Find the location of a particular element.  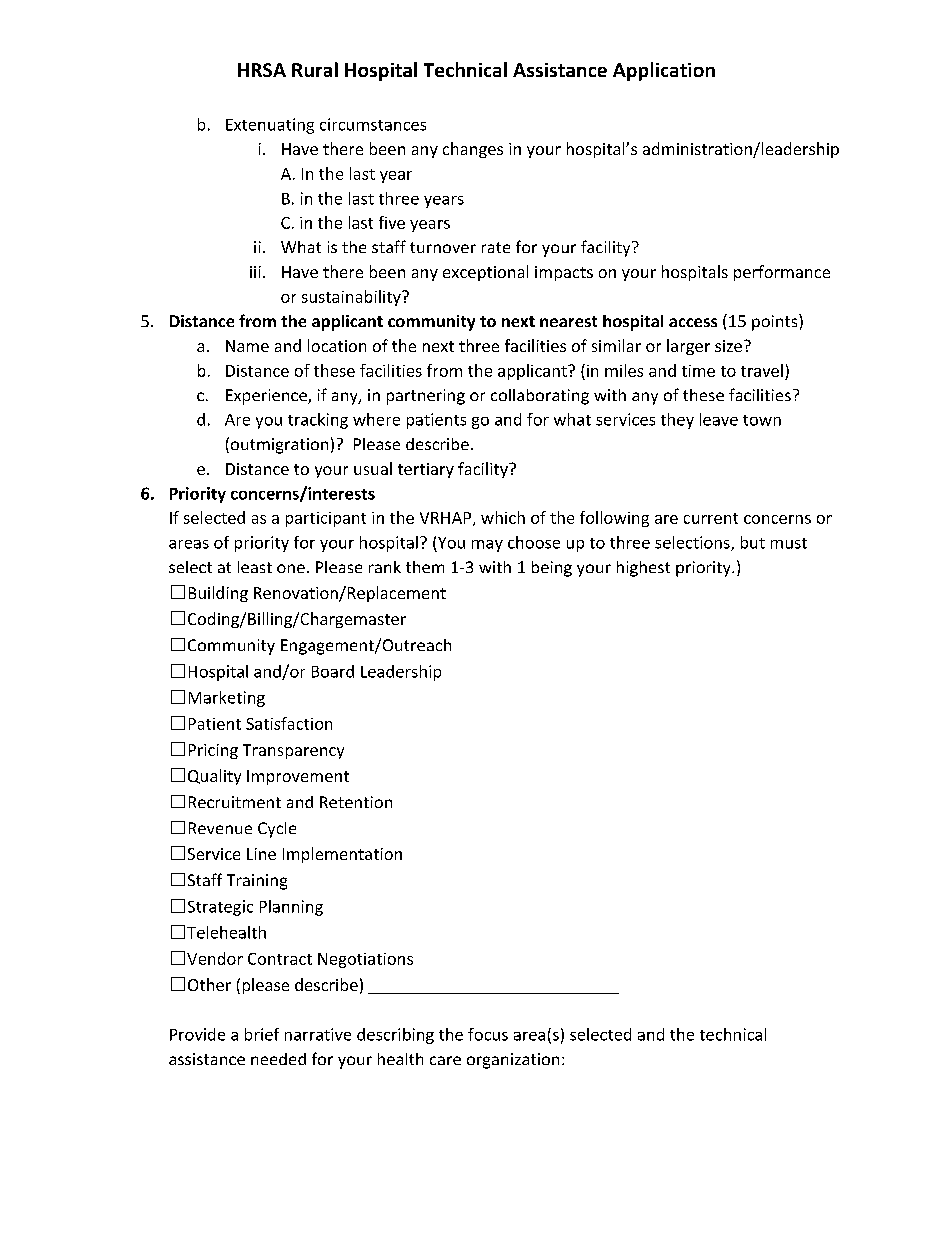

changes is located at coordinates (473, 150).
